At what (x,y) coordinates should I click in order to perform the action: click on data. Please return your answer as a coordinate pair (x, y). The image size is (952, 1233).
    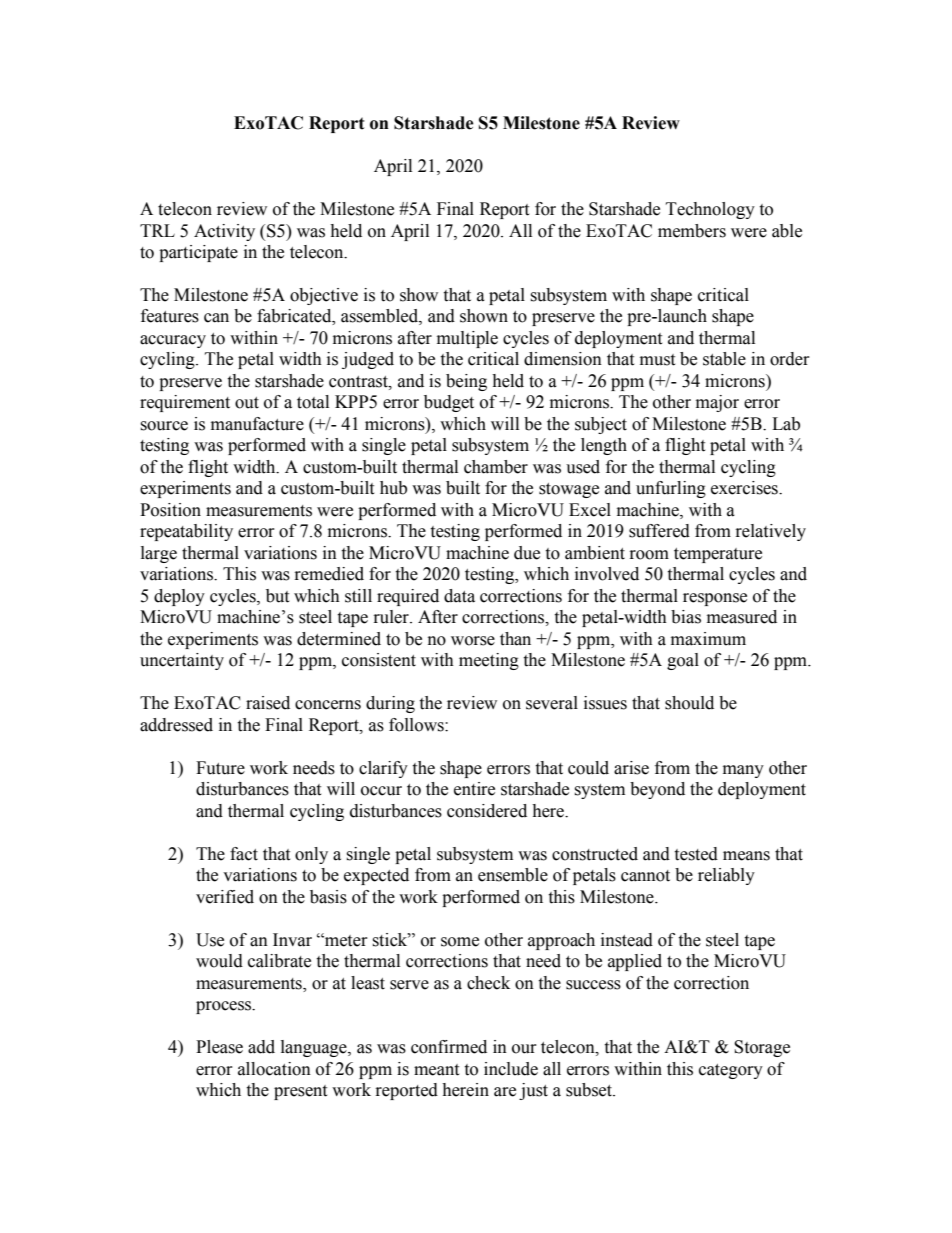
    Looking at the image, I should click on (459, 596).
